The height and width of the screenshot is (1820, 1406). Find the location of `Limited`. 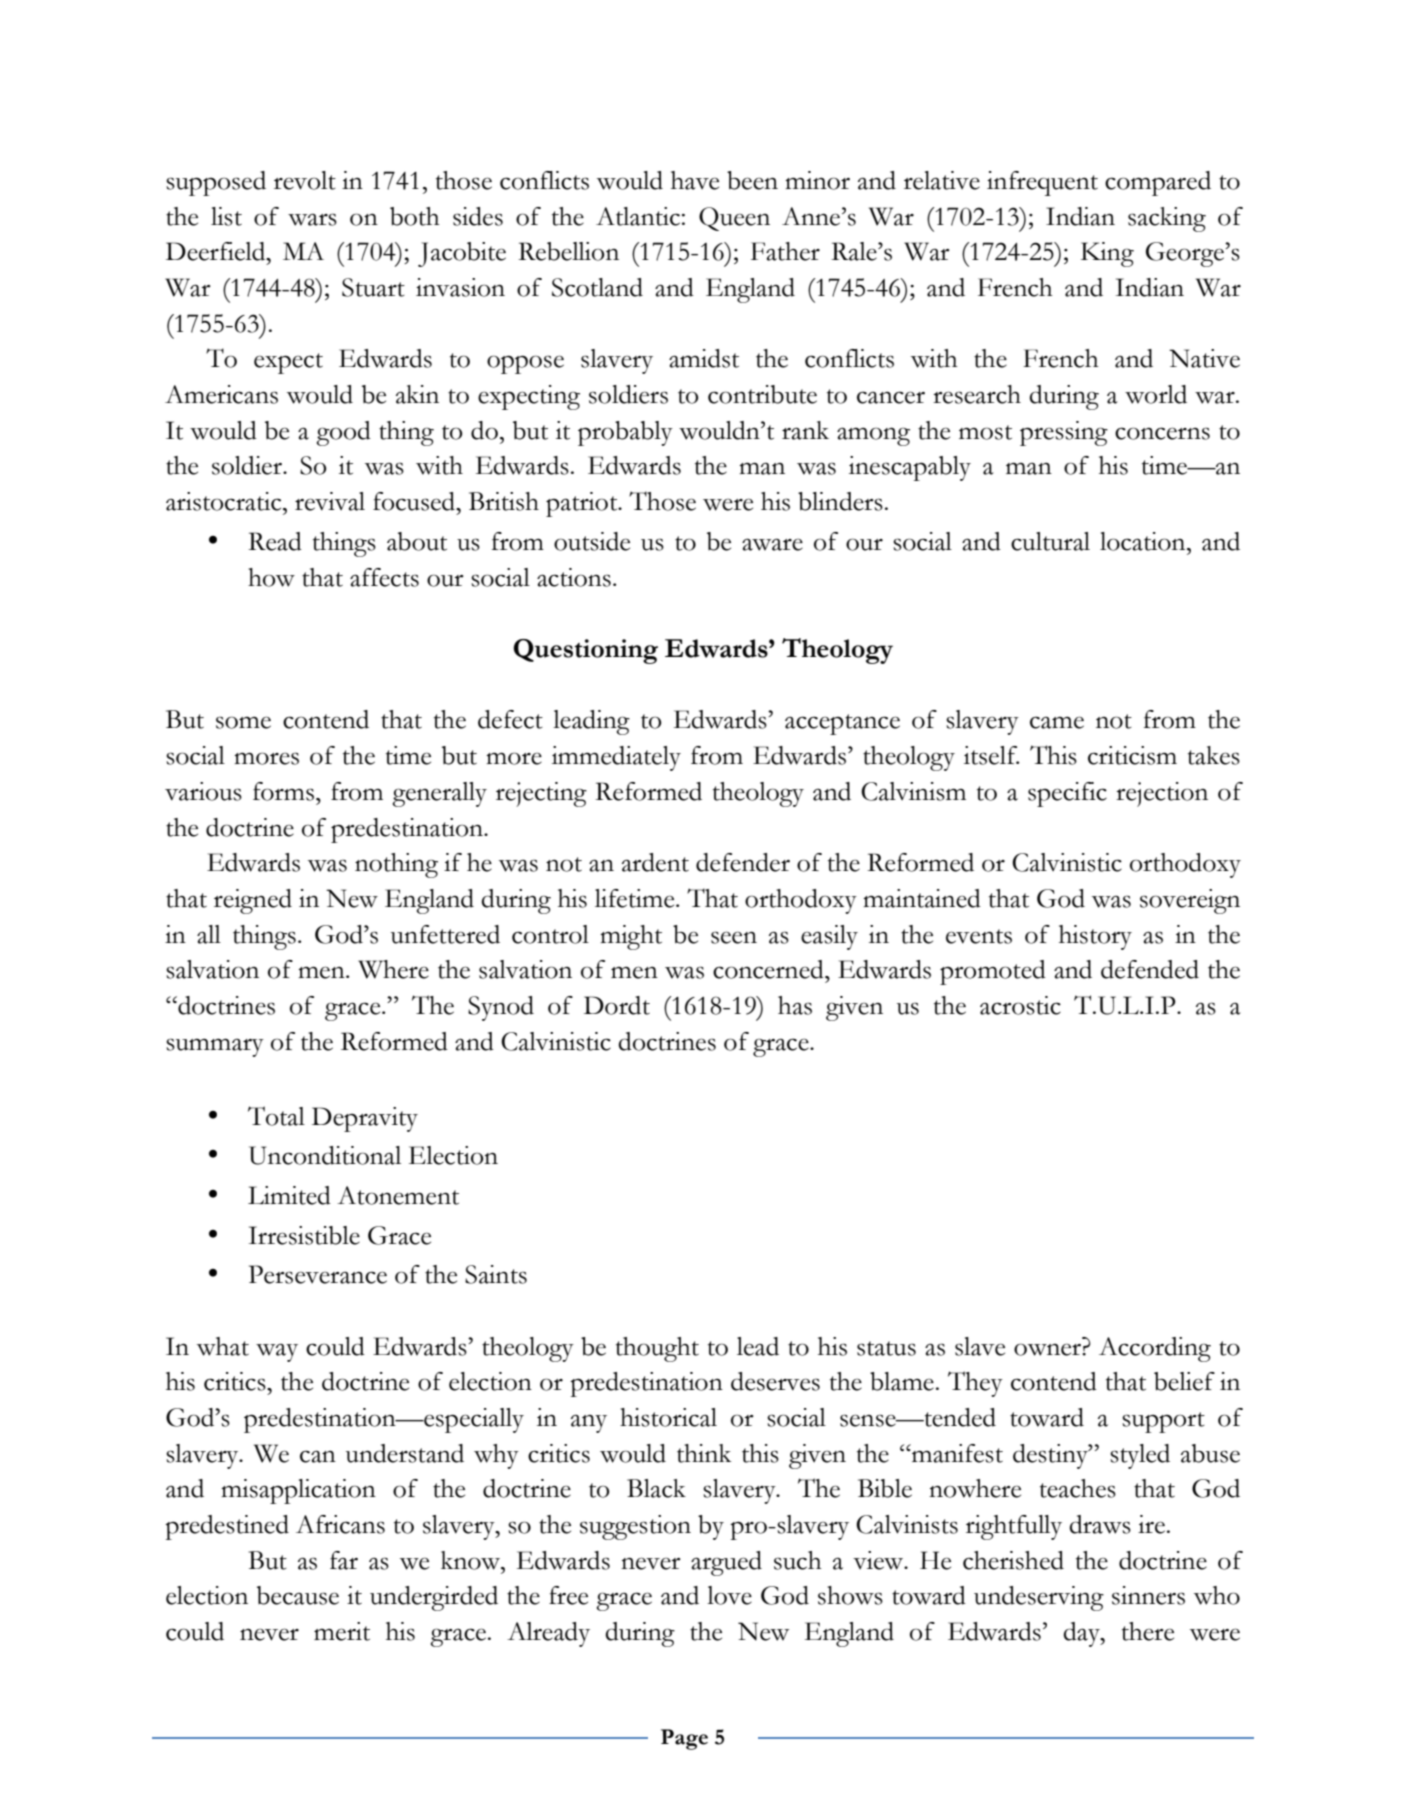

Limited is located at coordinates (289, 1195).
